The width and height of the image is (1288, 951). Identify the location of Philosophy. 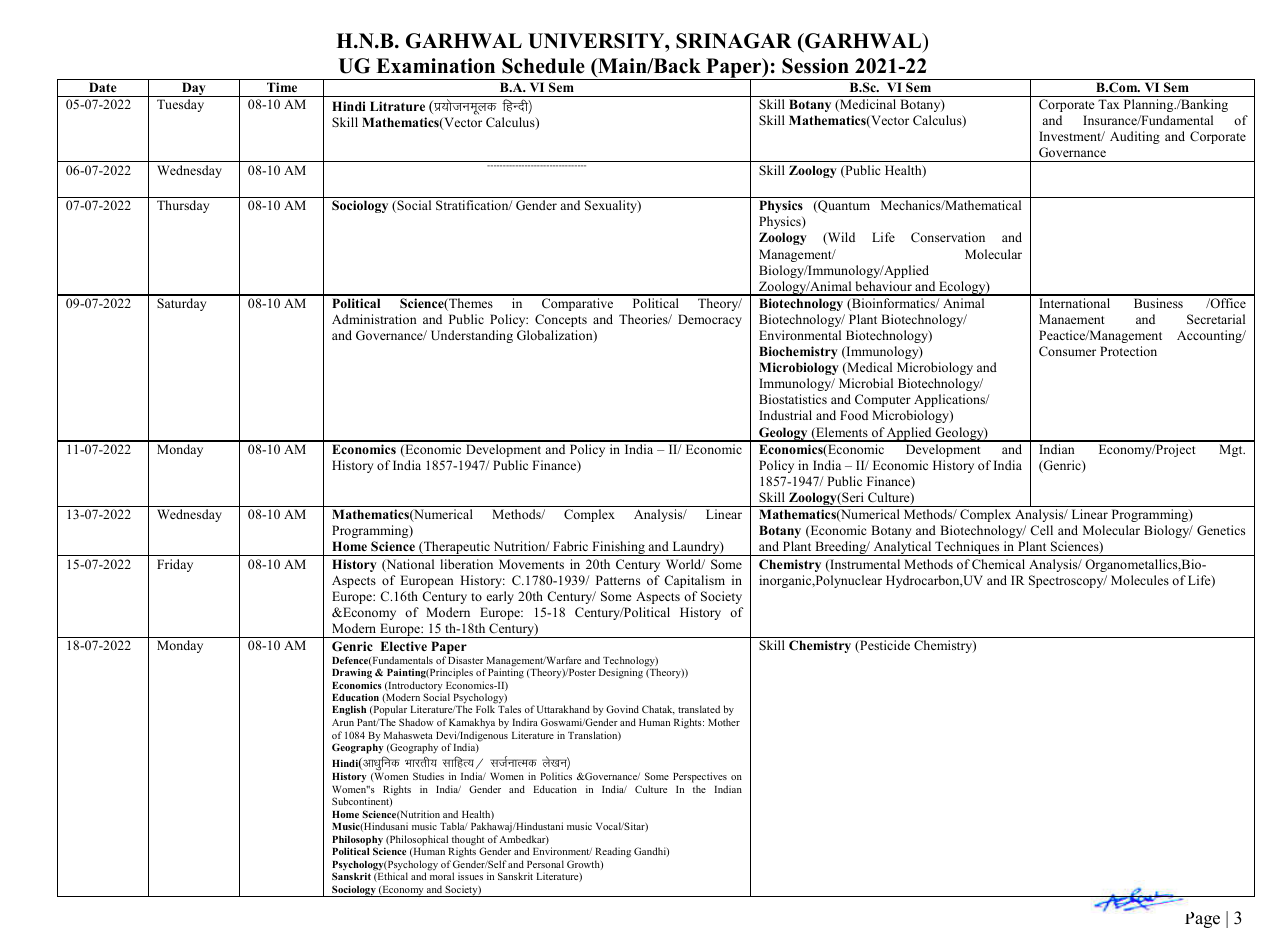
(357, 842).
